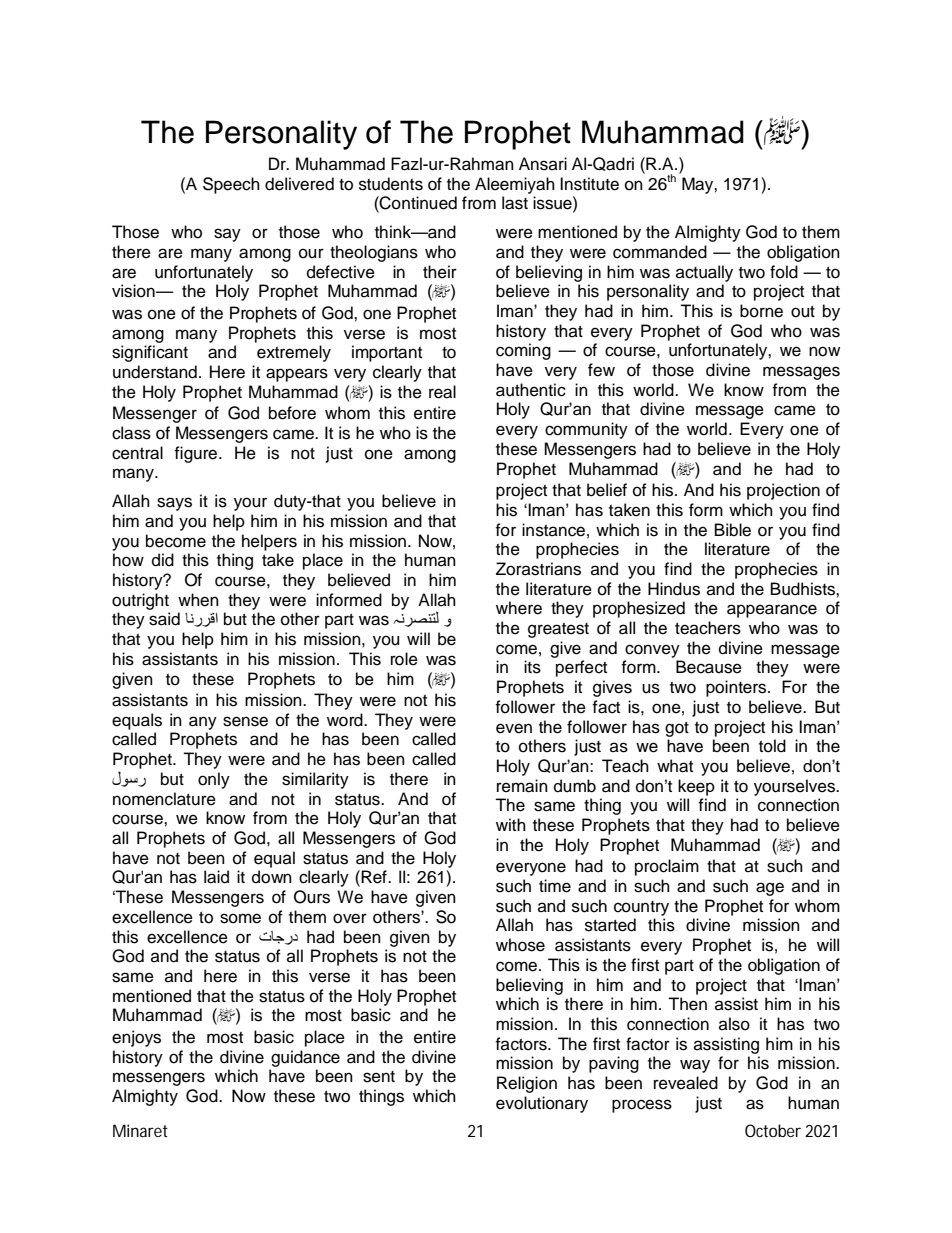 This document has width=952, height=1233. I want to click on revealed, so click(686, 1083).
